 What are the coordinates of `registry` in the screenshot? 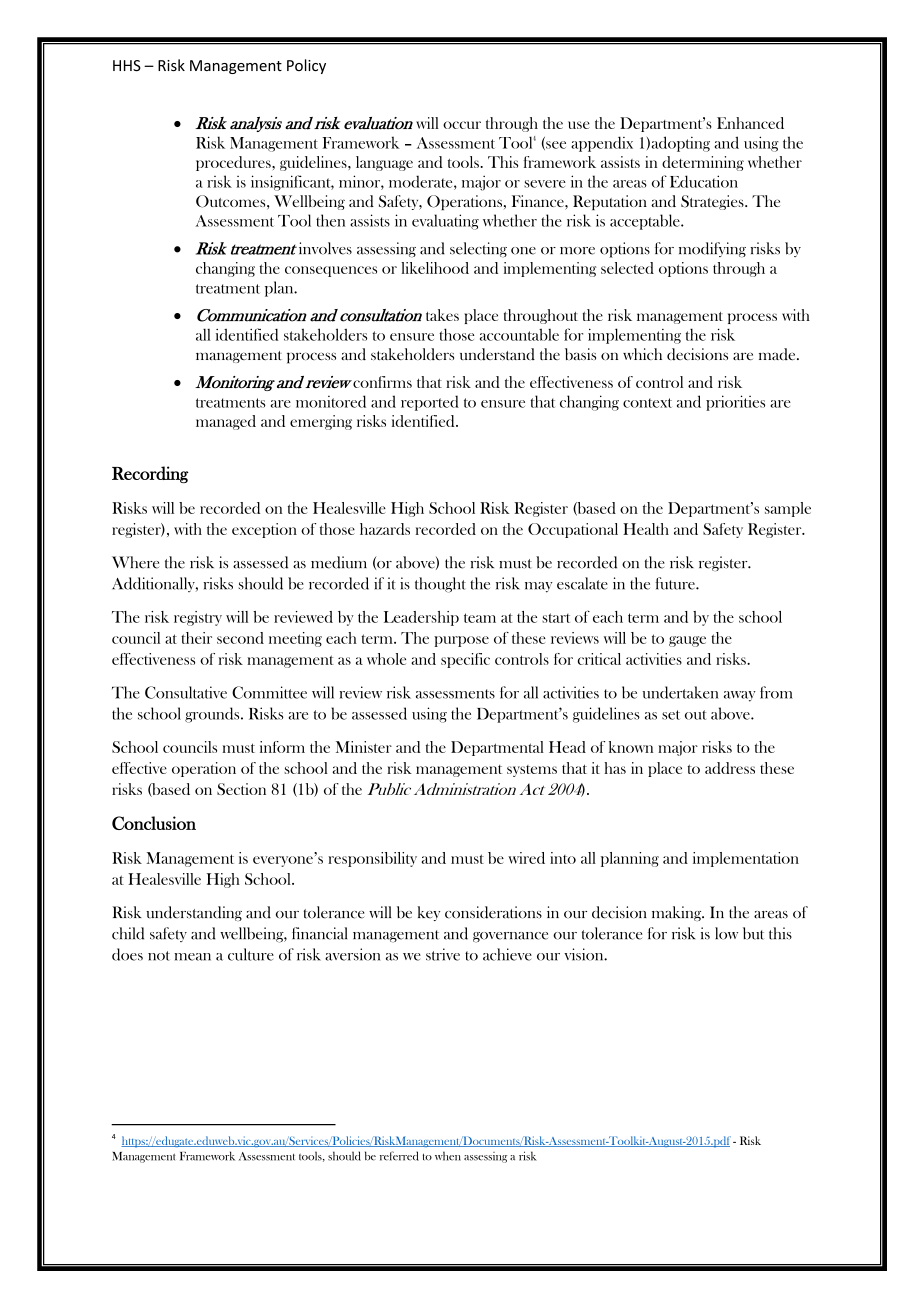 It's located at (198, 618).
